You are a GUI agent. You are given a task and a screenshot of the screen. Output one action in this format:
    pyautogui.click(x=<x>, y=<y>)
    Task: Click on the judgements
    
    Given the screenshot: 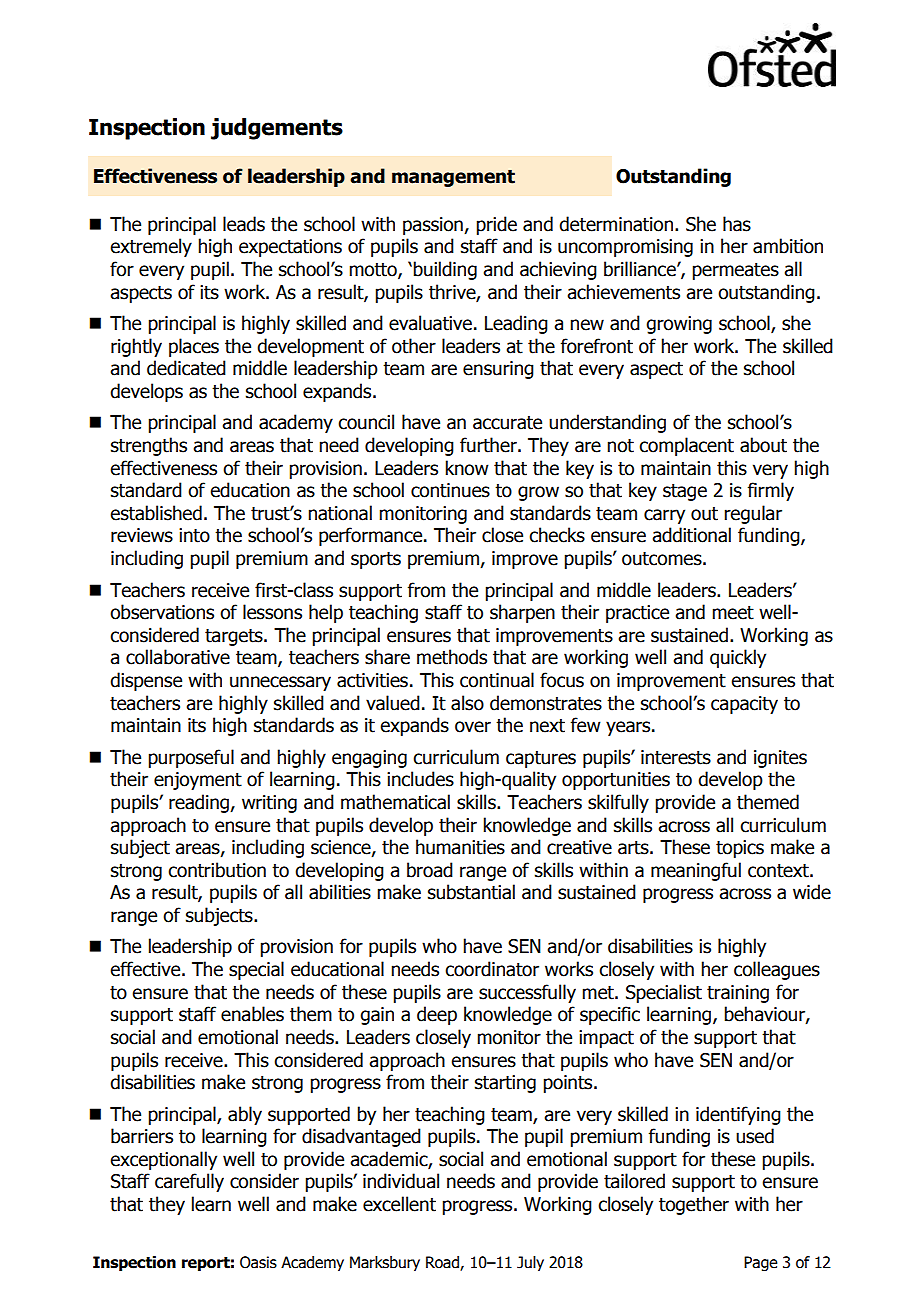 What is the action you would take?
    pyautogui.click(x=277, y=129)
